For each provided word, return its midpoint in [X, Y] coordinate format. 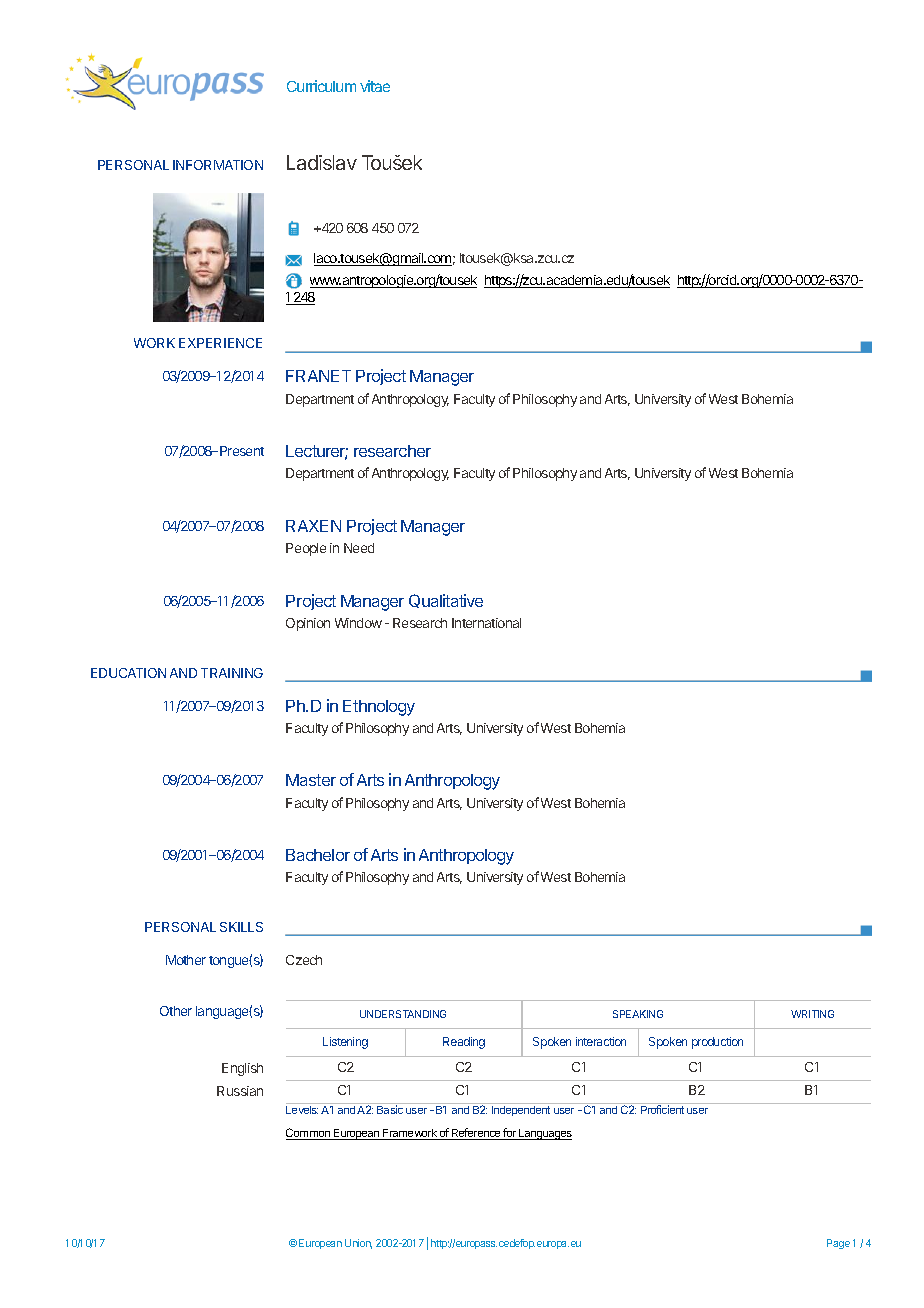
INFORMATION [218, 165]
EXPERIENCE [220, 343]
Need [359, 548]
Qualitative [446, 601]
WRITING [812, 1014]
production [717, 1043]
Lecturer [317, 452]
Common [309, 1134]
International [486, 623]
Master [311, 780]
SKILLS [241, 927]
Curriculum [321, 86]
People [306, 549]
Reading [464, 1043]
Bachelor [318, 855]
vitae [375, 86]
